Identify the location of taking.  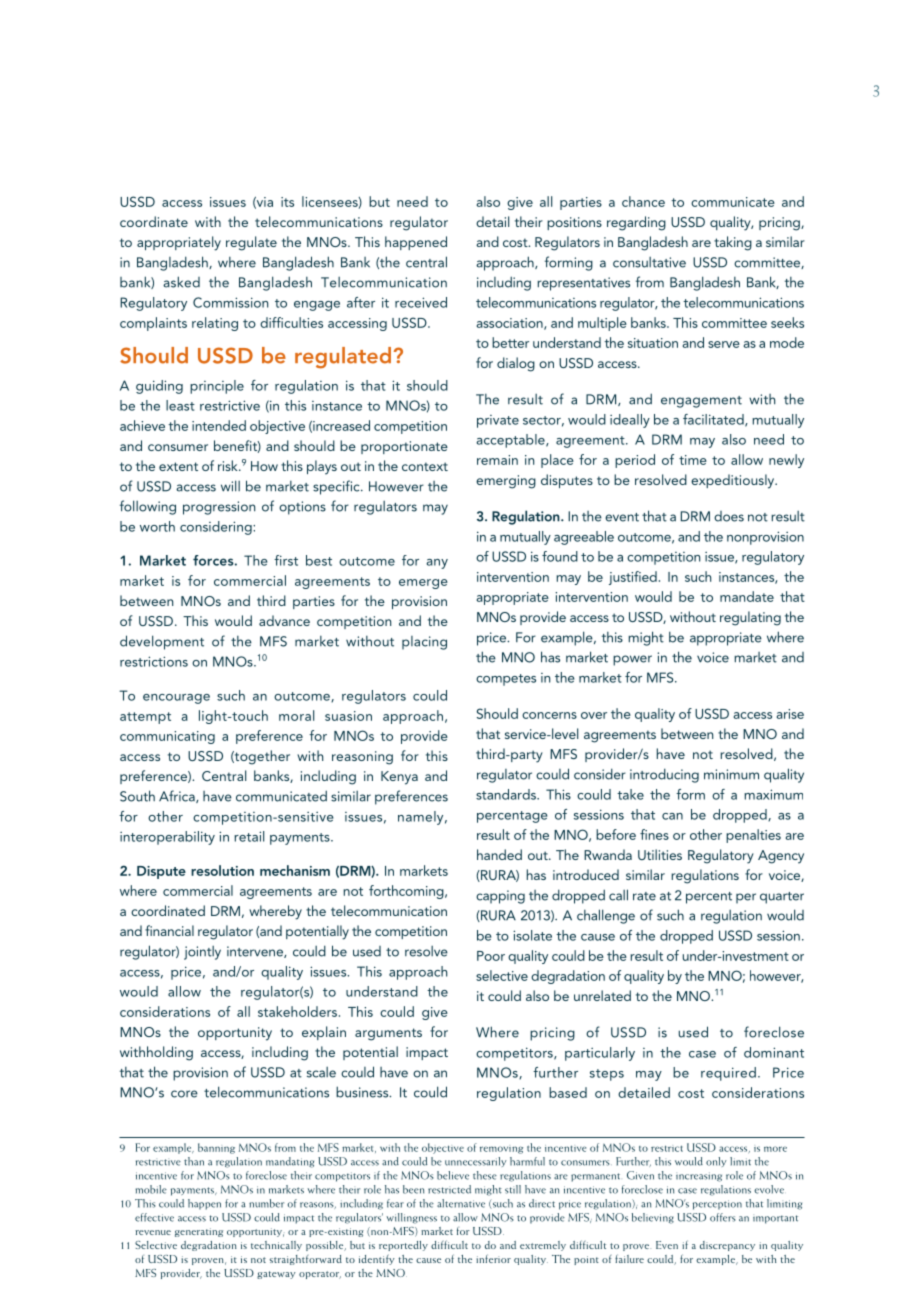
(733, 243).
